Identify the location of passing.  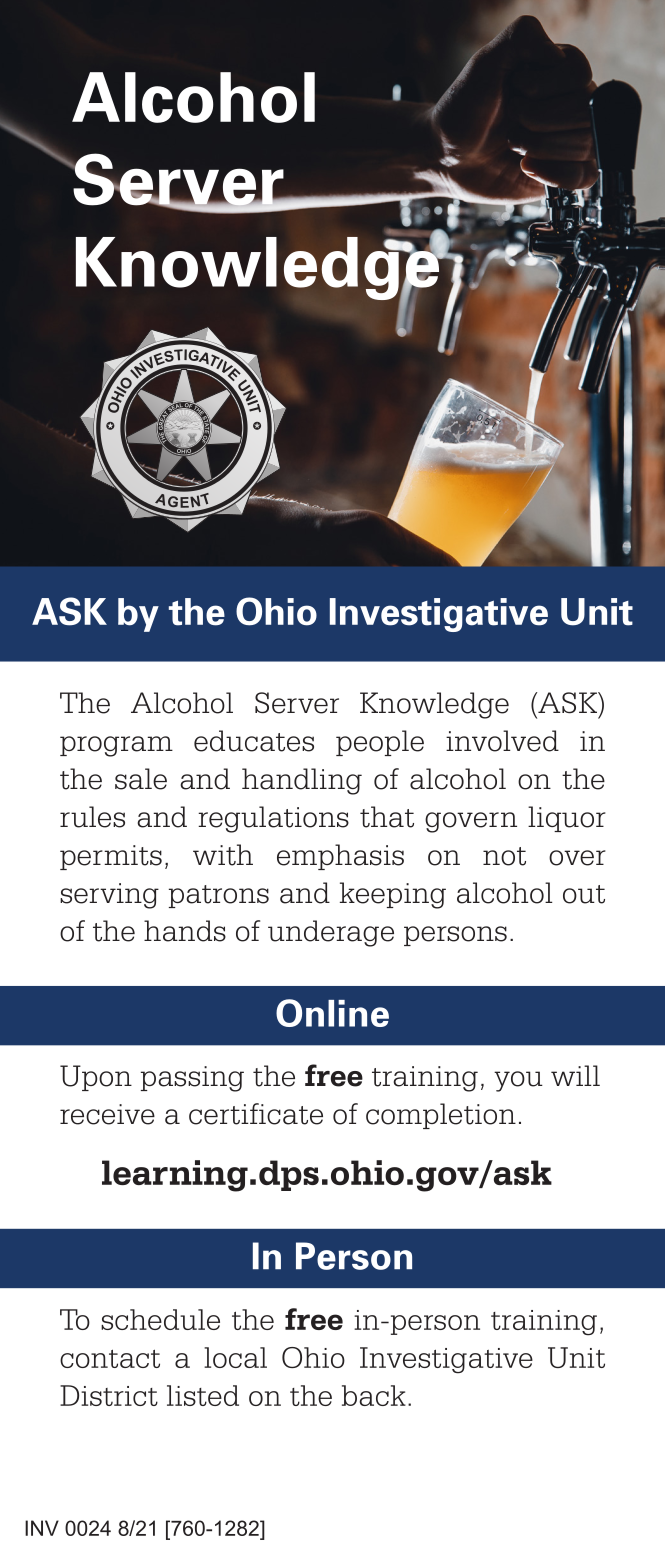
(192, 1079).
